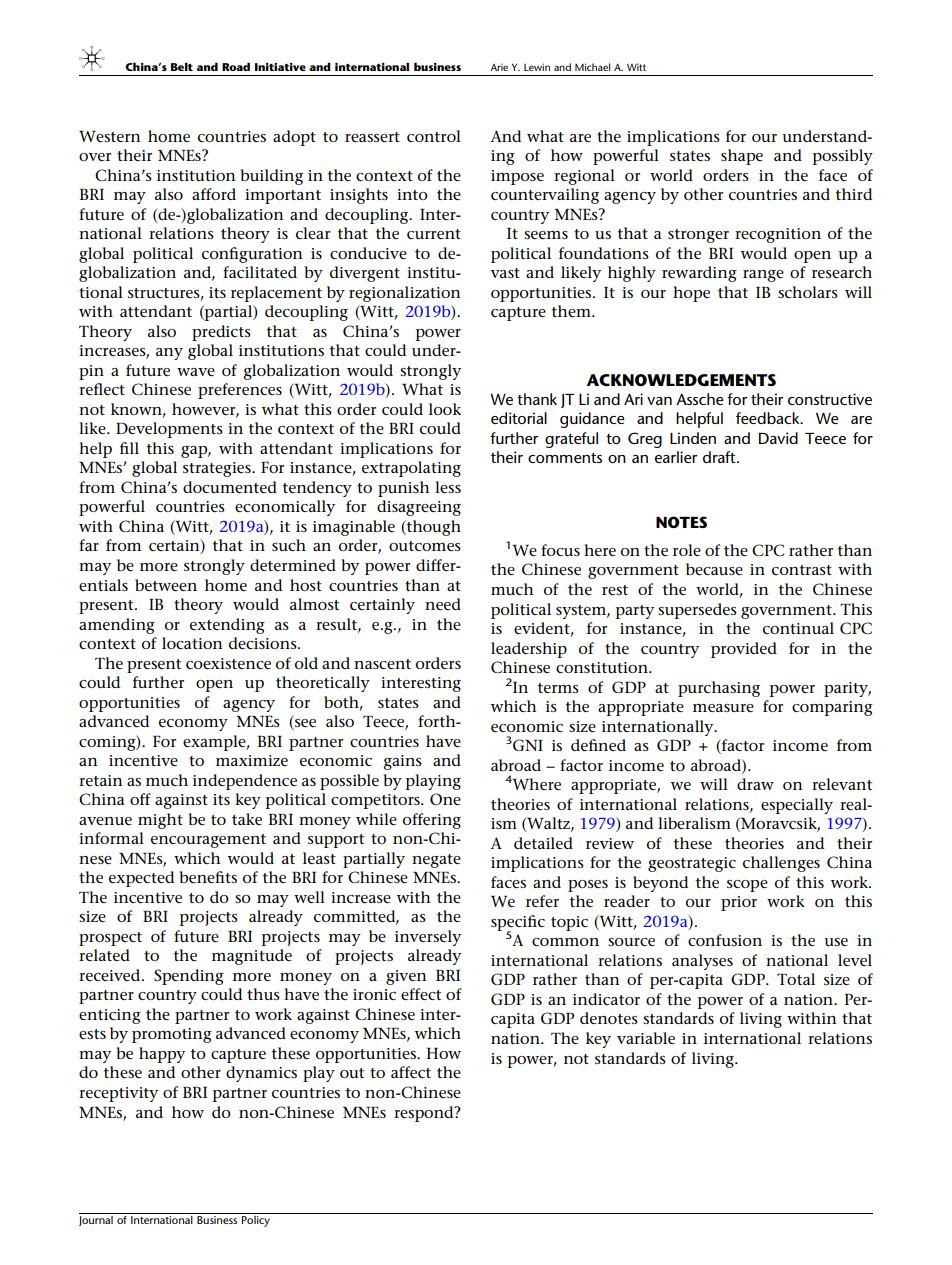 This screenshot has width=952, height=1265. I want to click on provided, so click(744, 650).
